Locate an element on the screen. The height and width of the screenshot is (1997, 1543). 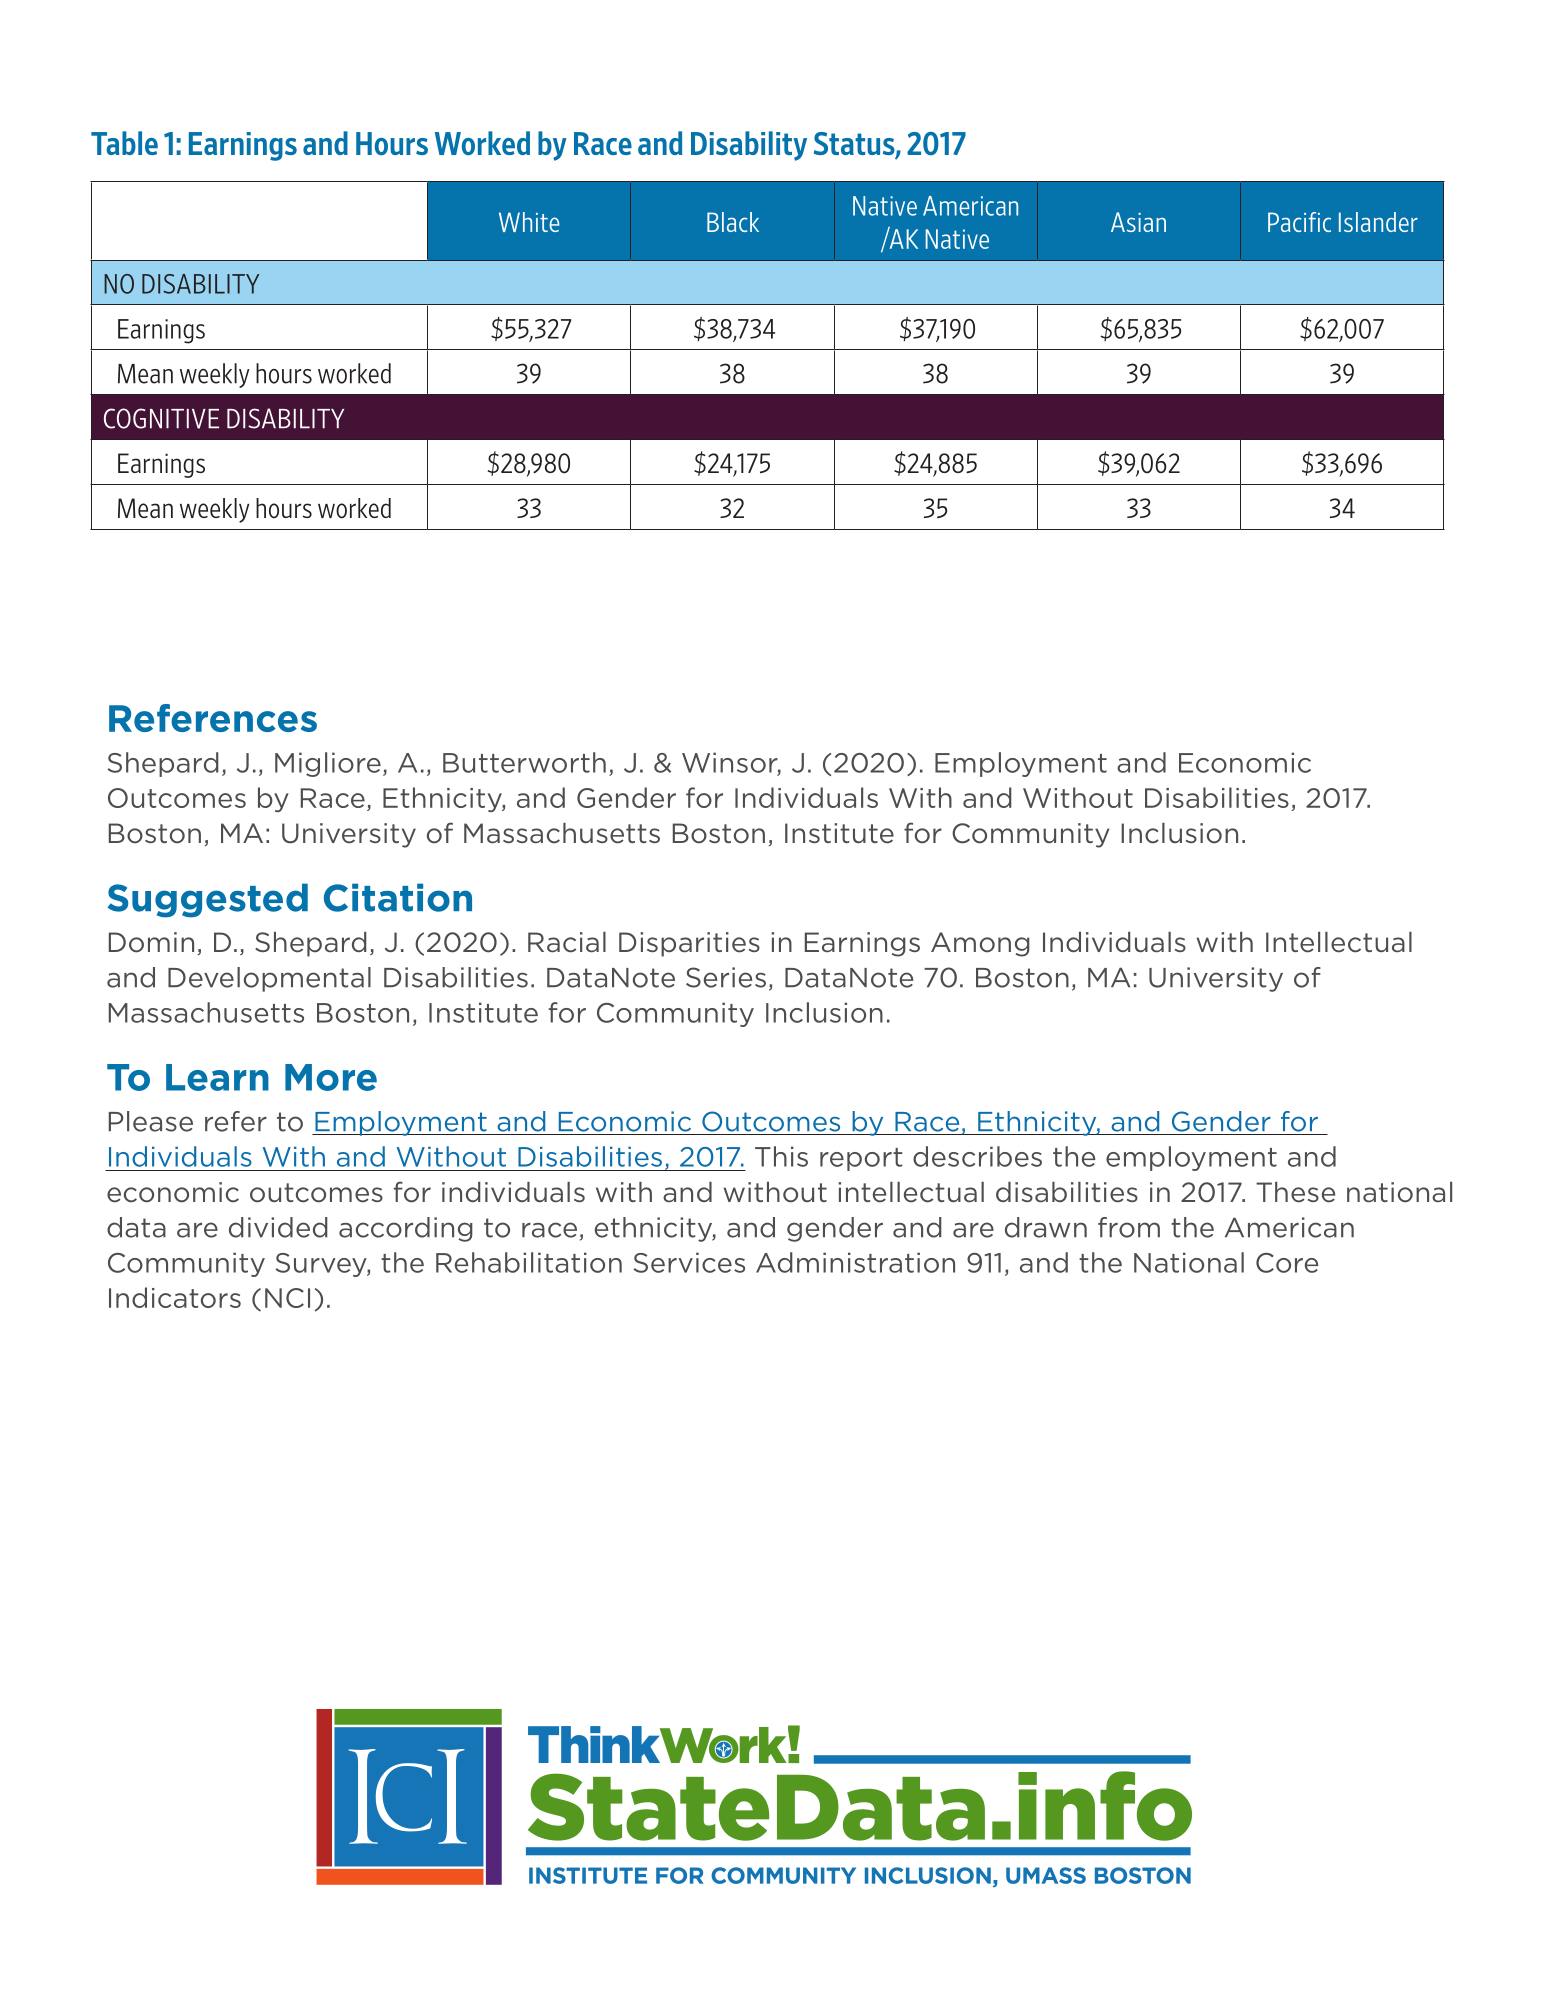
Disparities is located at coordinates (689, 944).
